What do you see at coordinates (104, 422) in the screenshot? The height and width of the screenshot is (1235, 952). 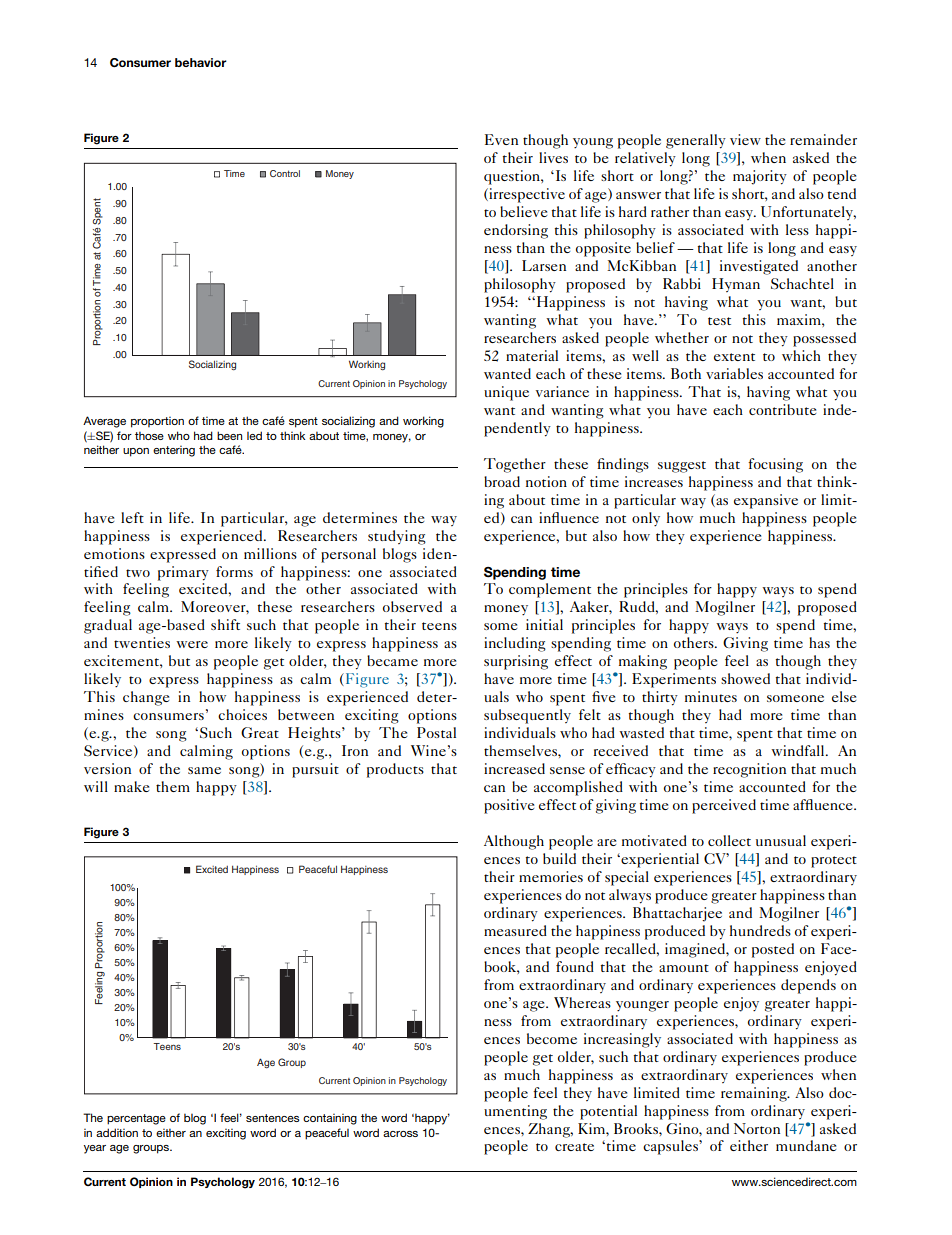 I see `Average` at bounding box center [104, 422].
